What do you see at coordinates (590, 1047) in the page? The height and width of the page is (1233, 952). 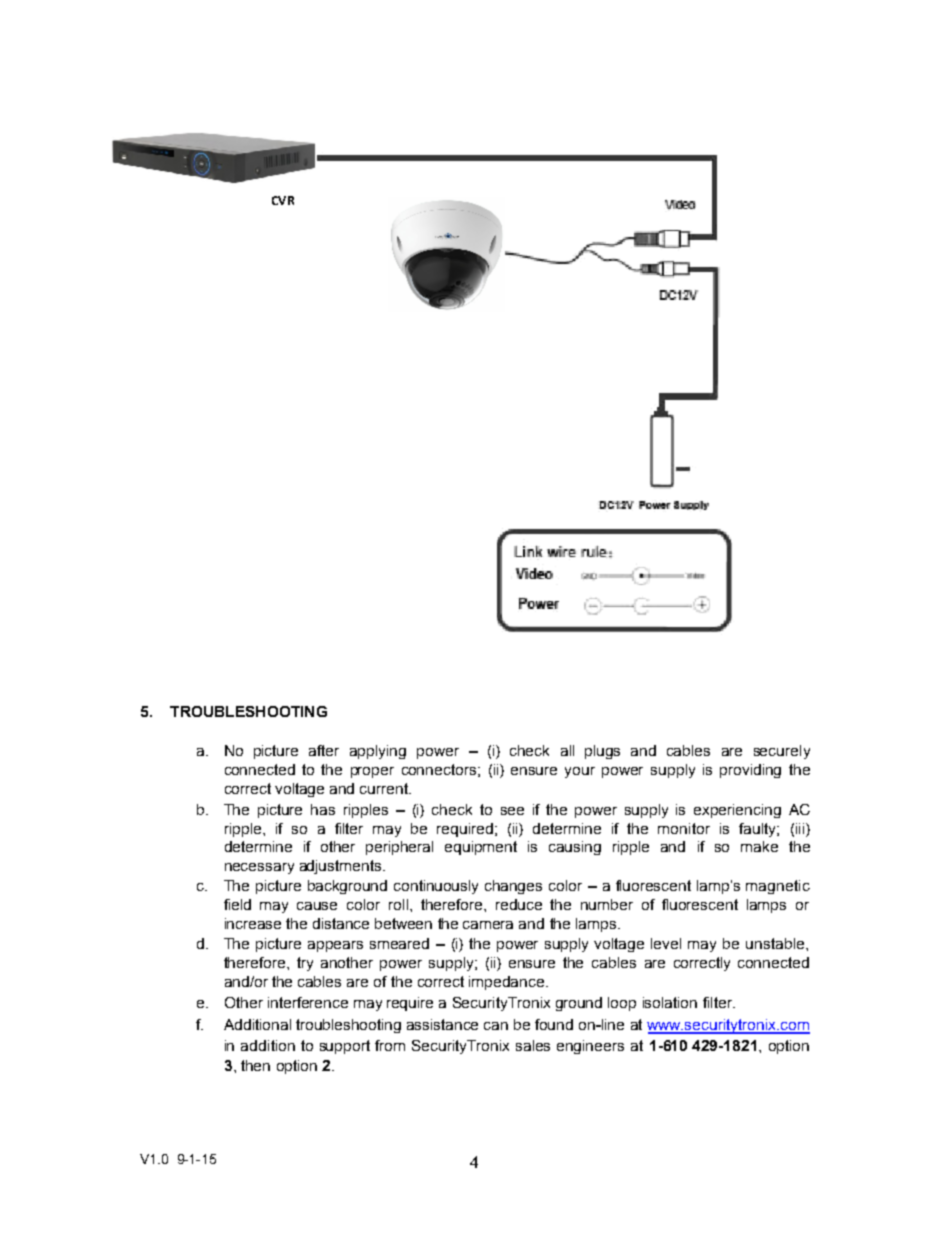 I see `engineers` at bounding box center [590, 1047].
